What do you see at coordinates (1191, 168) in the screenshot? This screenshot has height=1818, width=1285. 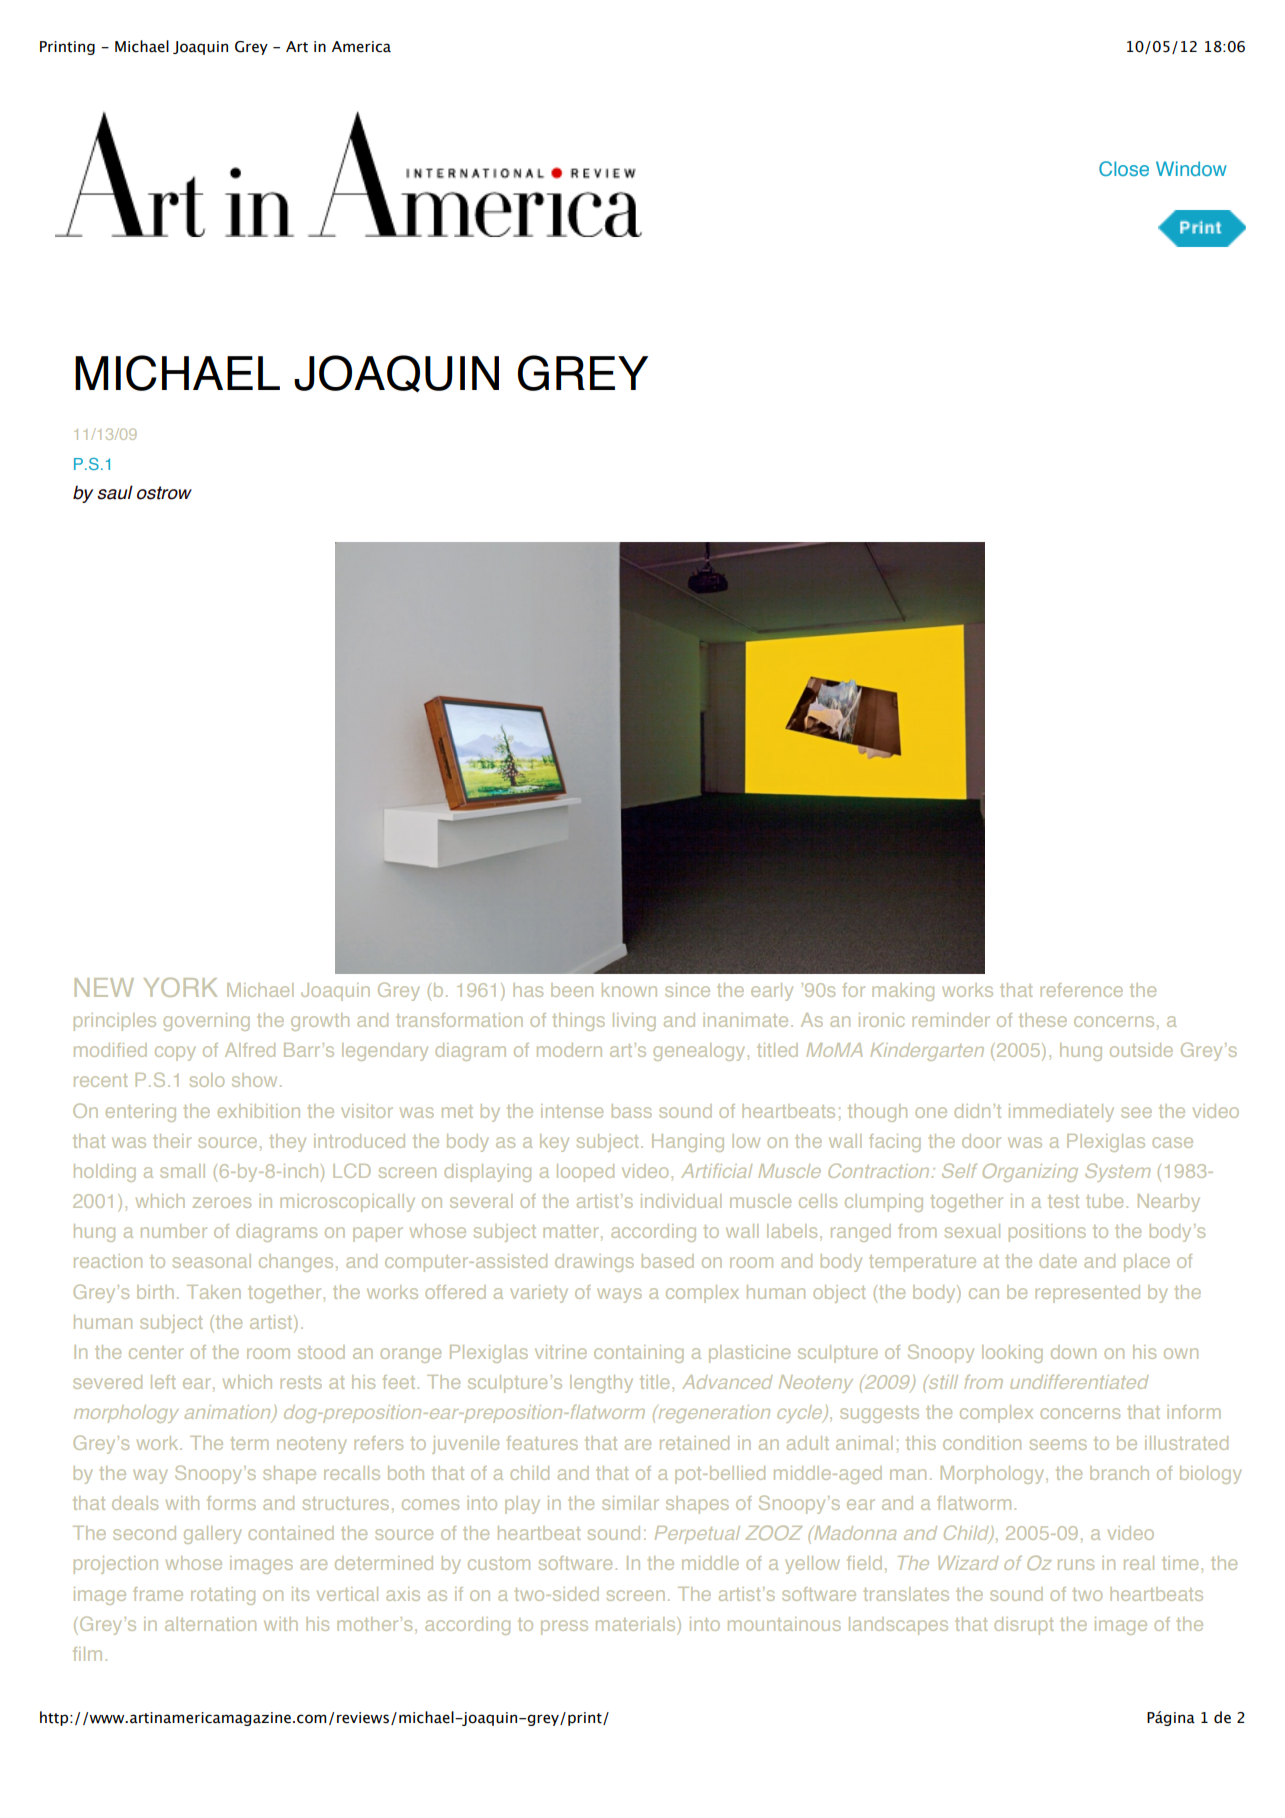 I see `Window` at bounding box center [1191, 168].
